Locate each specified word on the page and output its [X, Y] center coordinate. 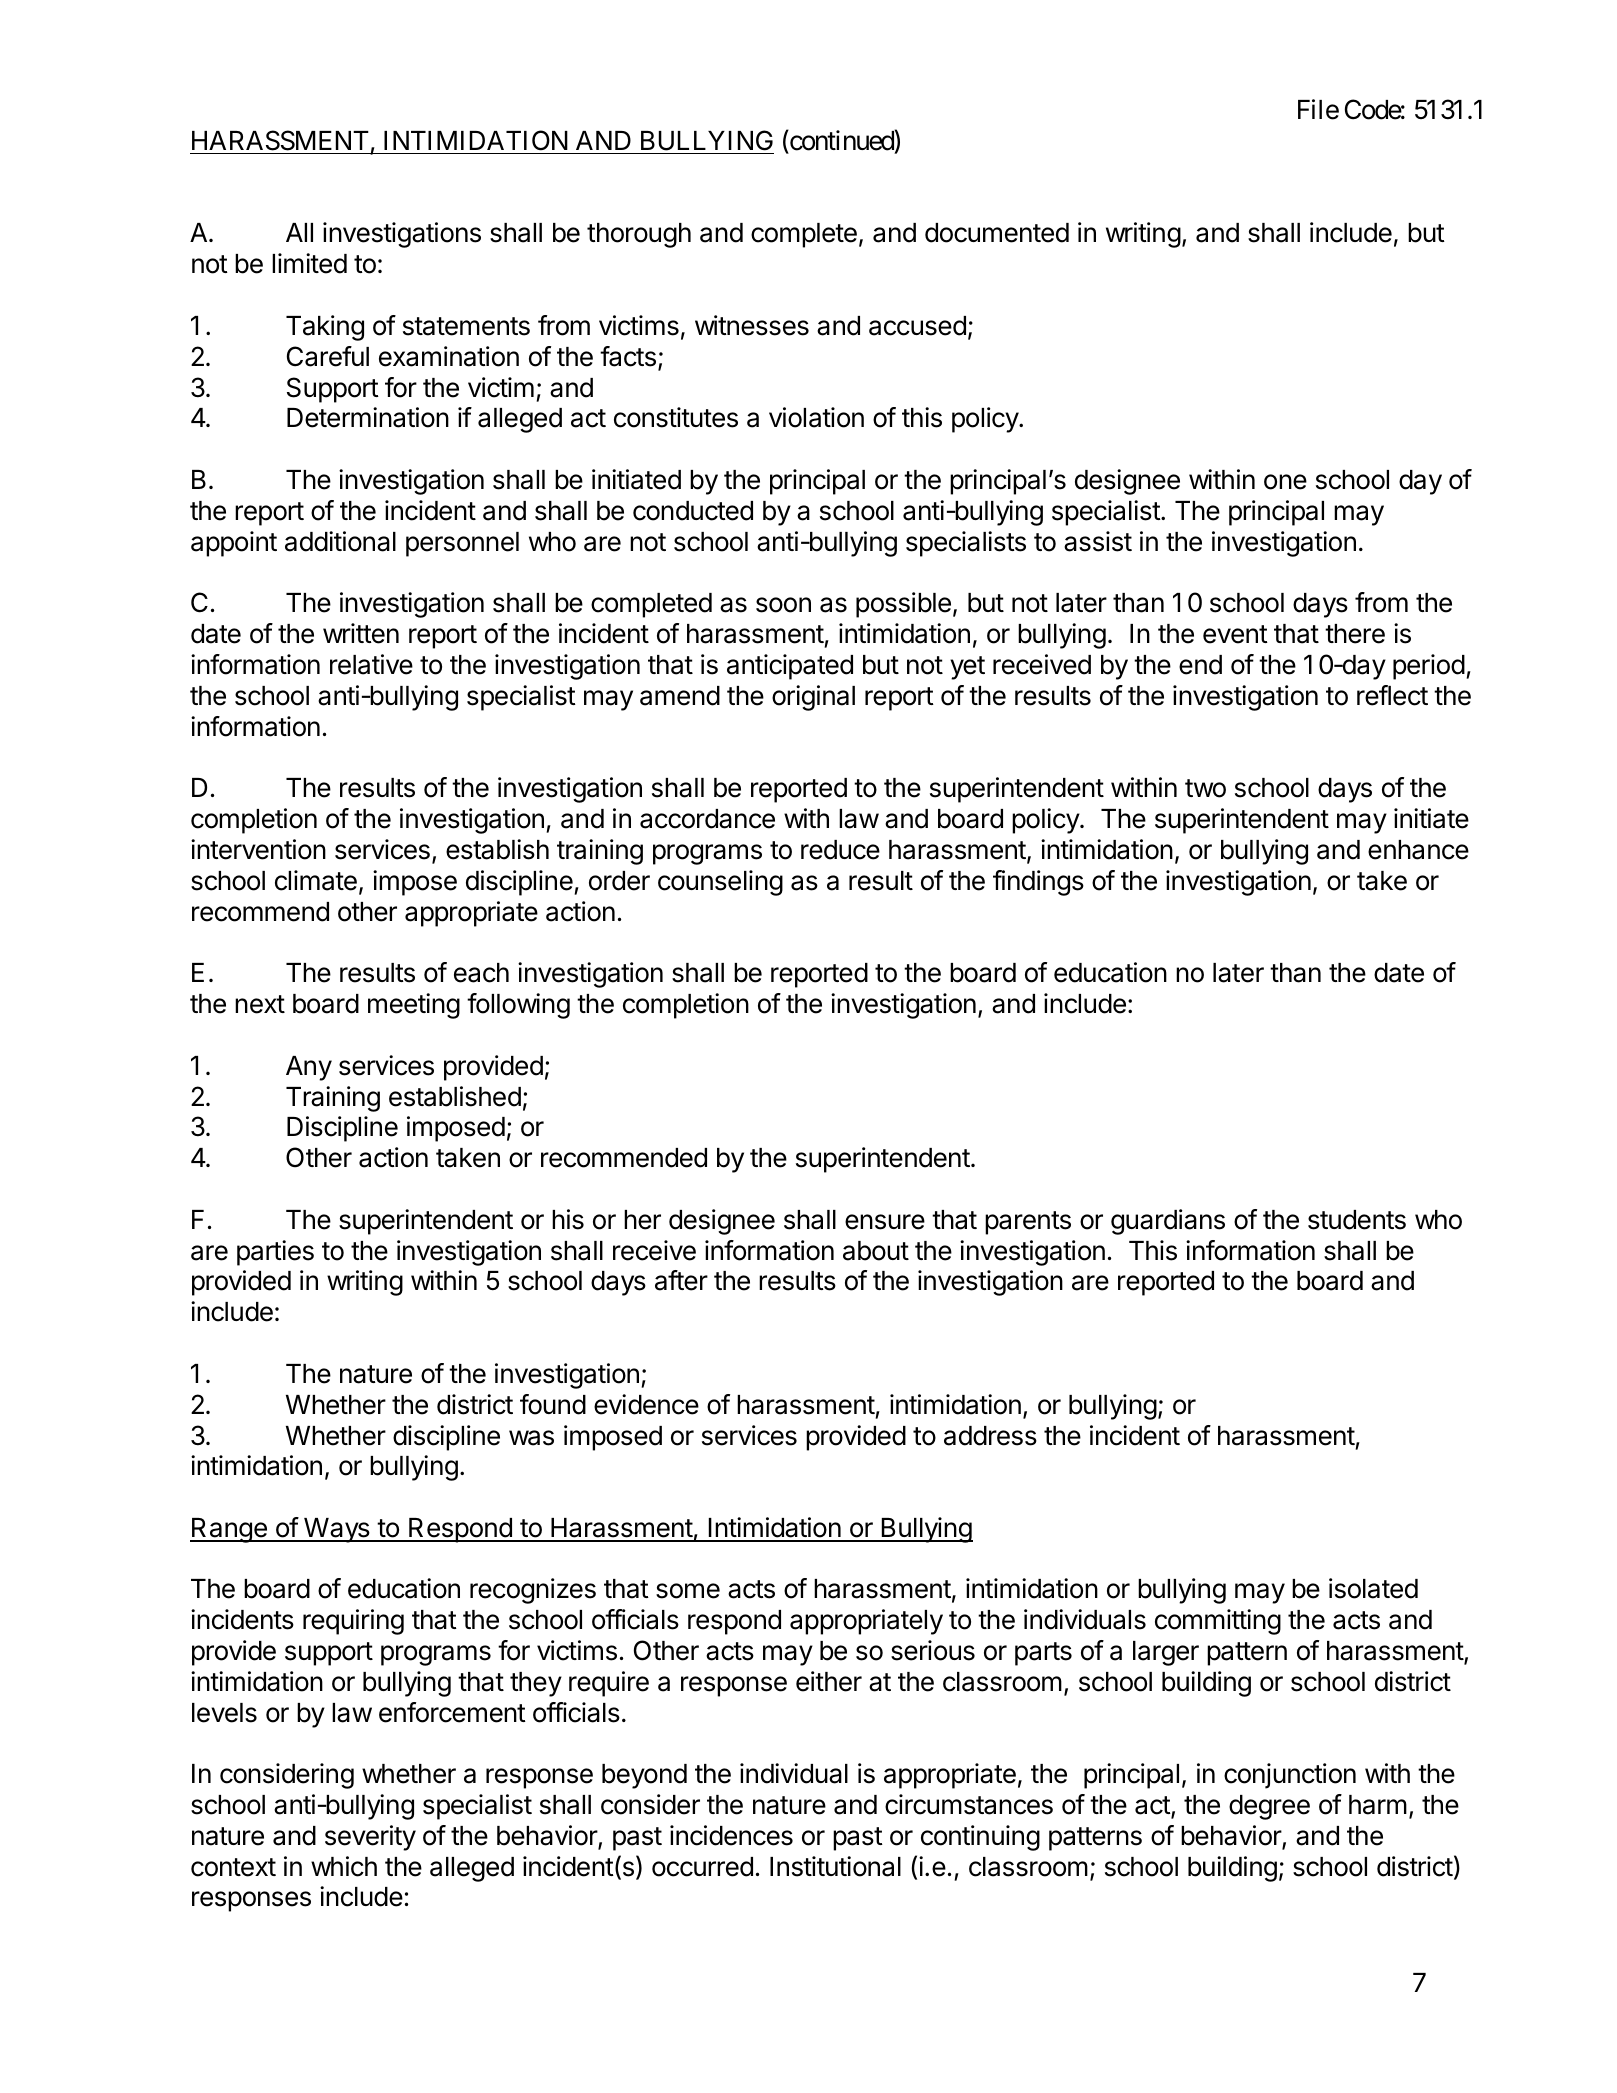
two [1205, 788]
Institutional [835, 1866]
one [1285, 482]
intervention [258, 849]
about [876, 1251]
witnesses [752, 325]
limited [309, 263]
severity [370, 1838]
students [1357, 1220]
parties [275, 1253]
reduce [840, 850]
